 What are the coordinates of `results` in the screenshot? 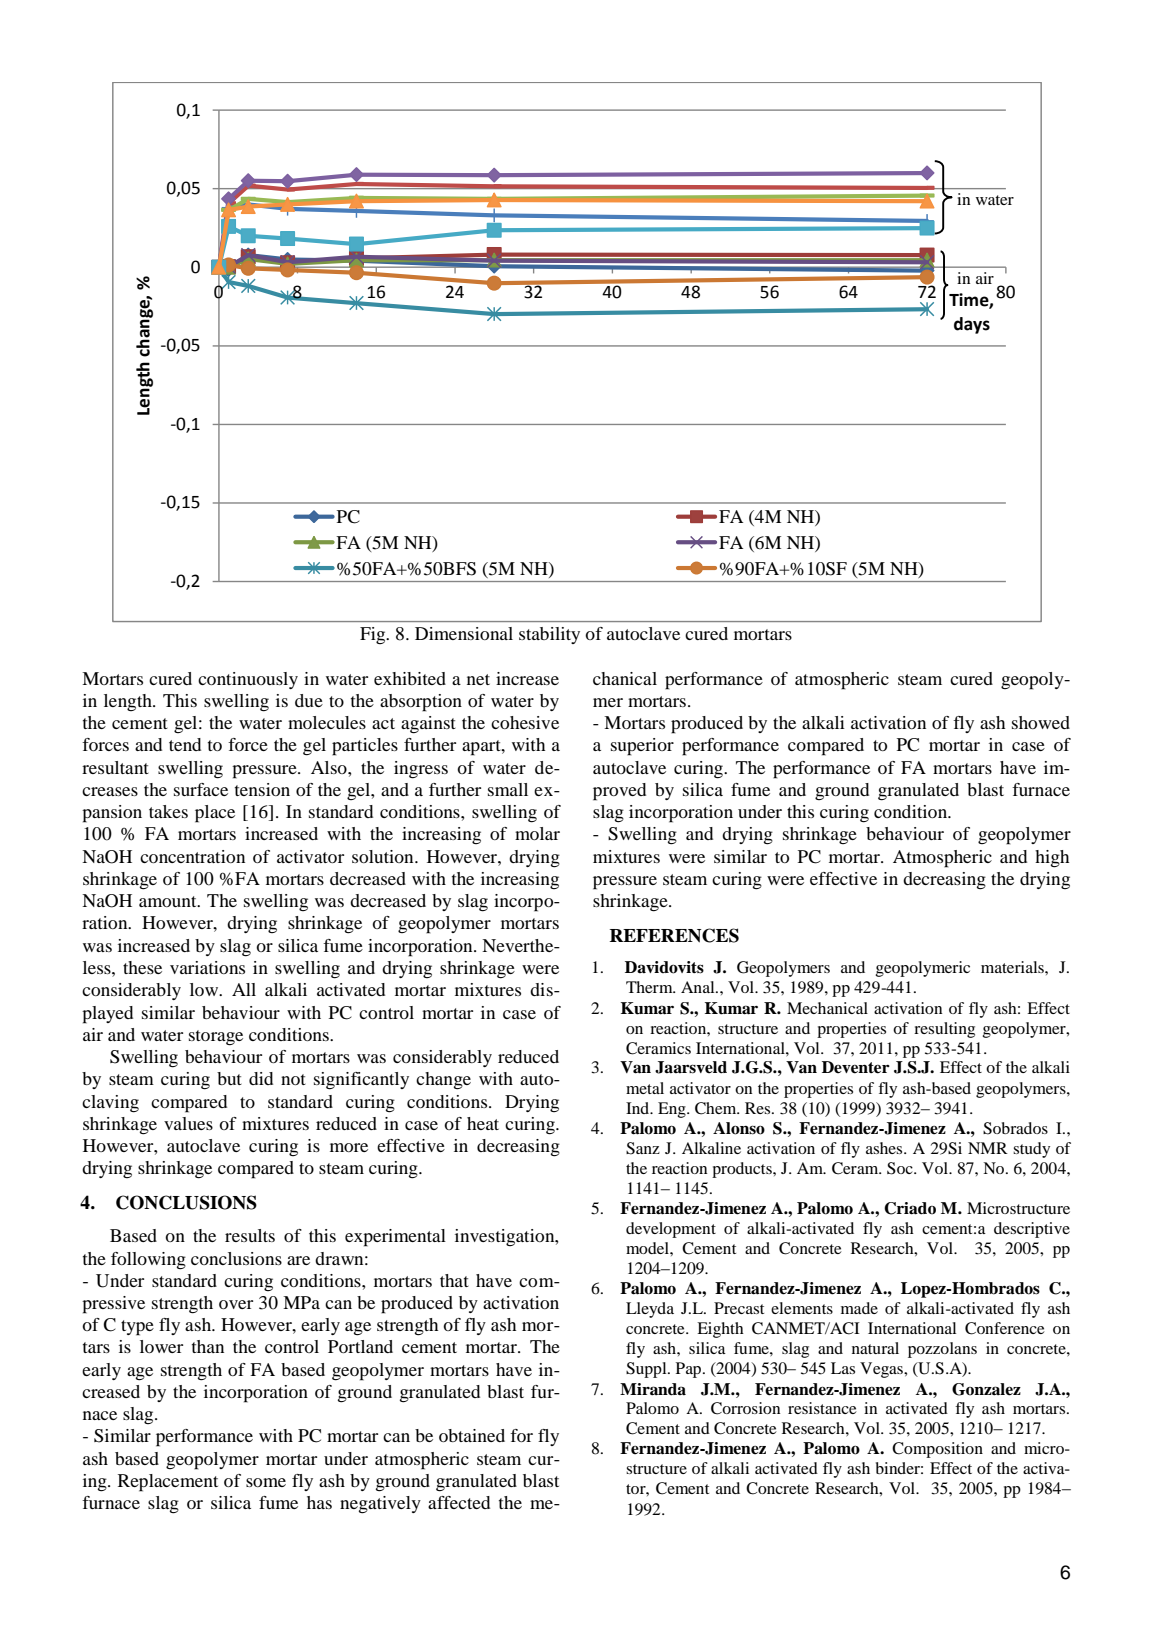 It's located at (250, 1235).
